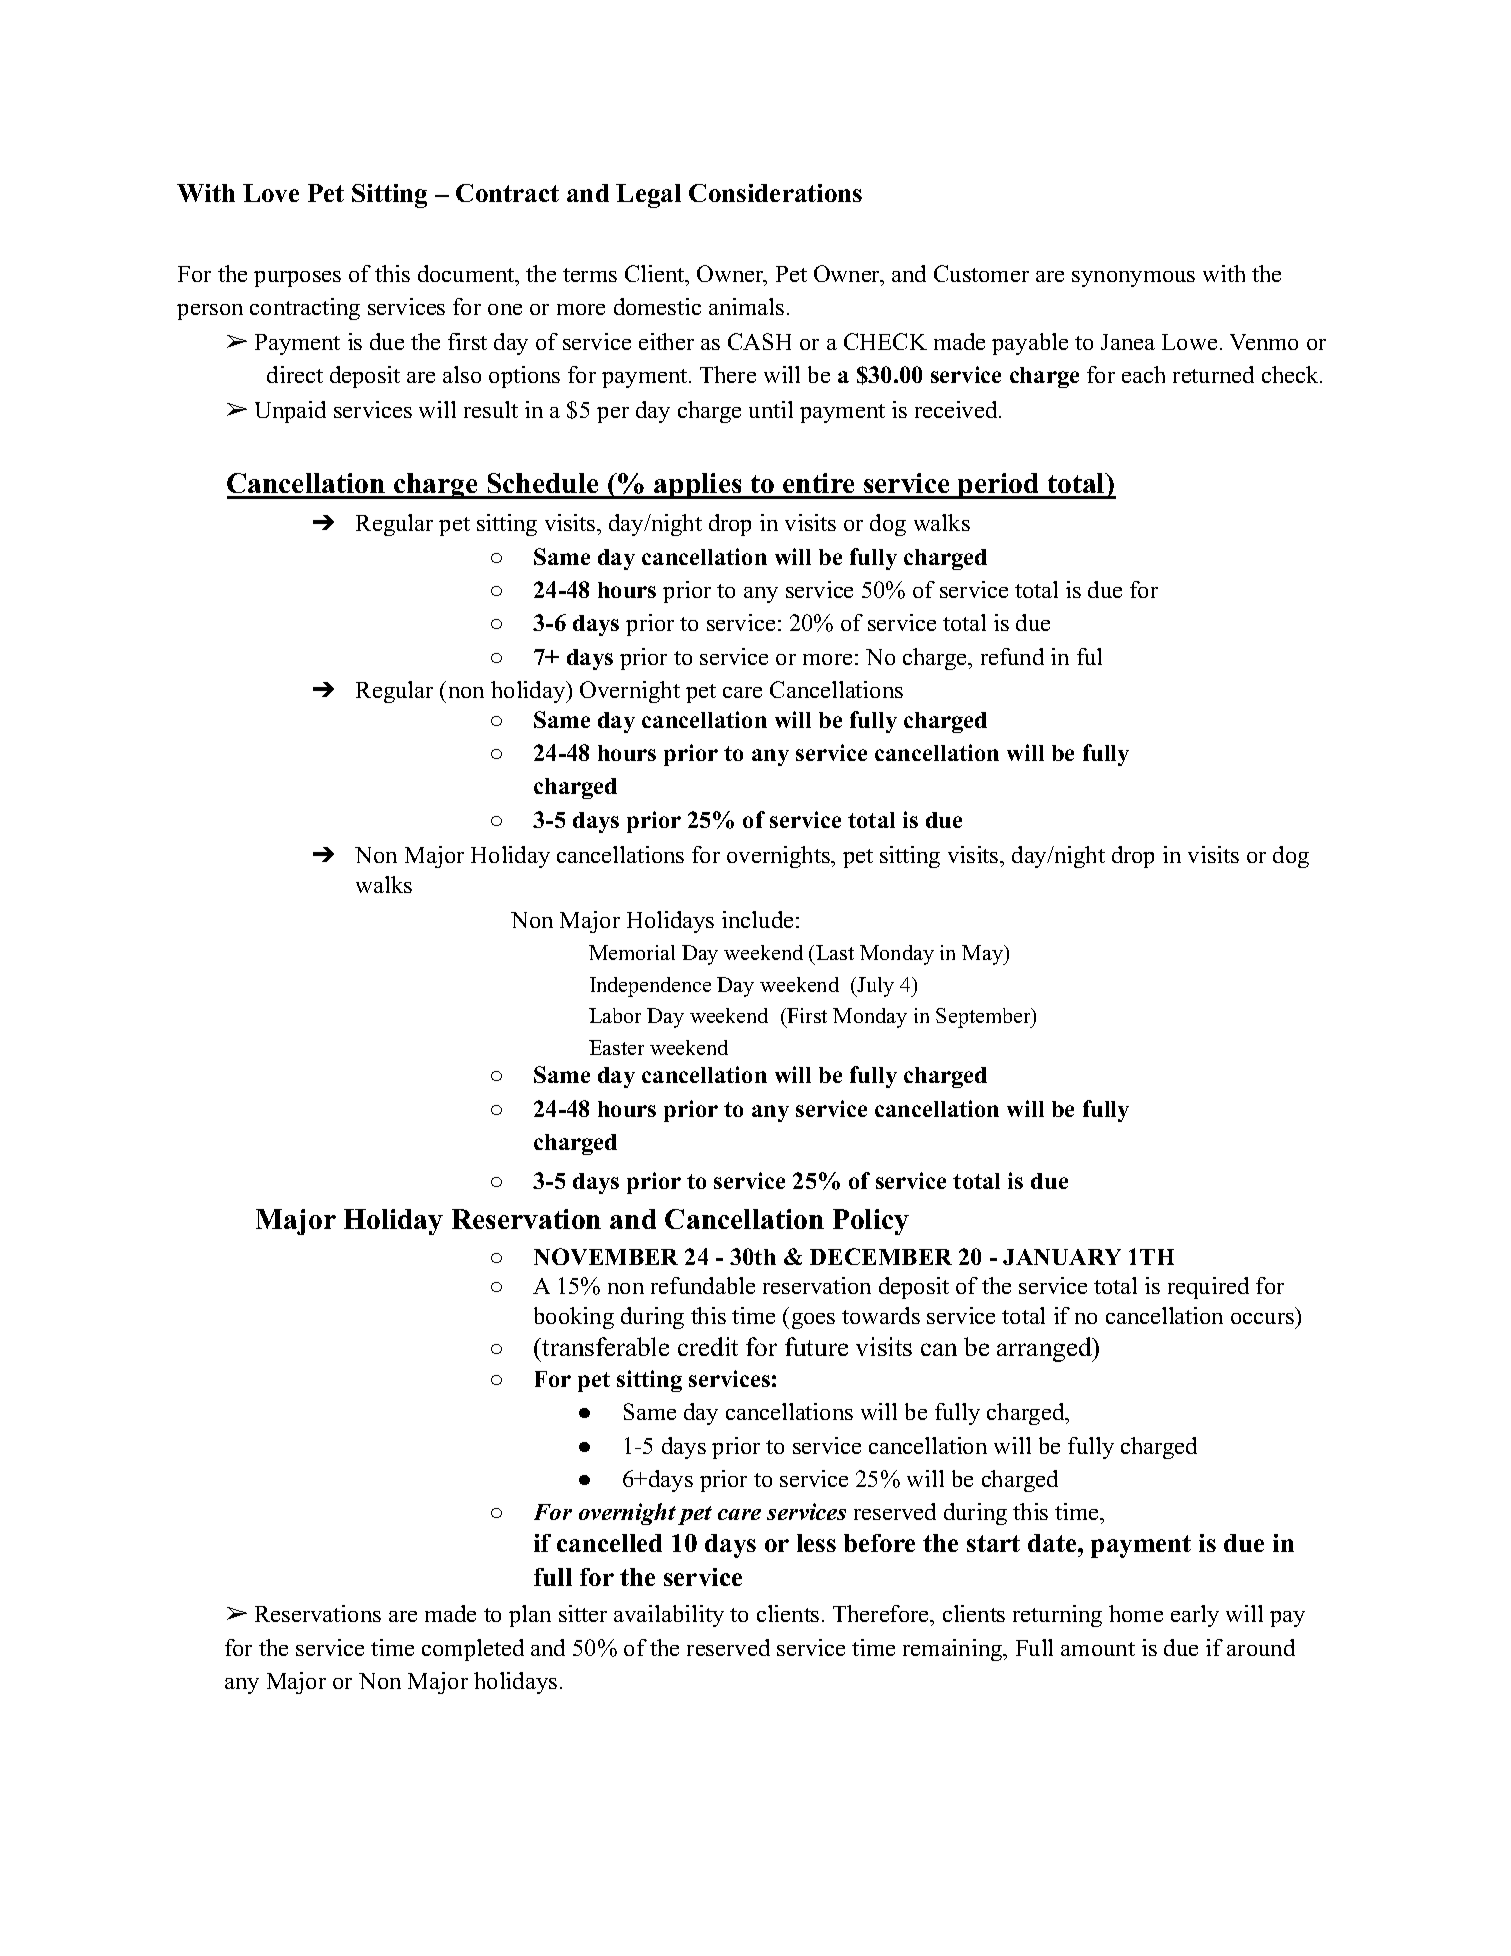  What do you see at coordinates (616, 1047) in the screenshot?
I see `Easter` at bounding box center [616, 1047].
